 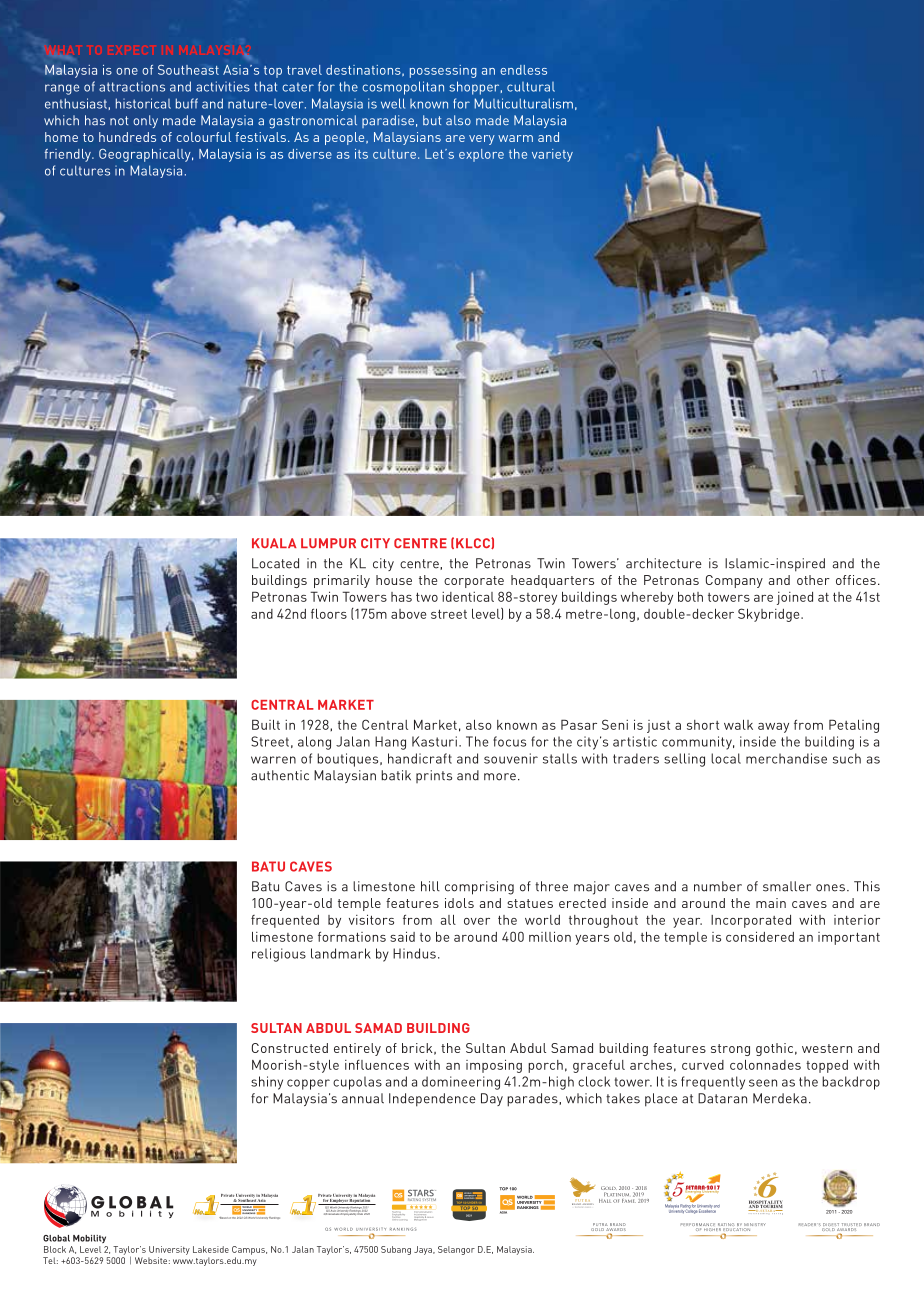 I want to click on smaller, so click(x=787, y=886).
